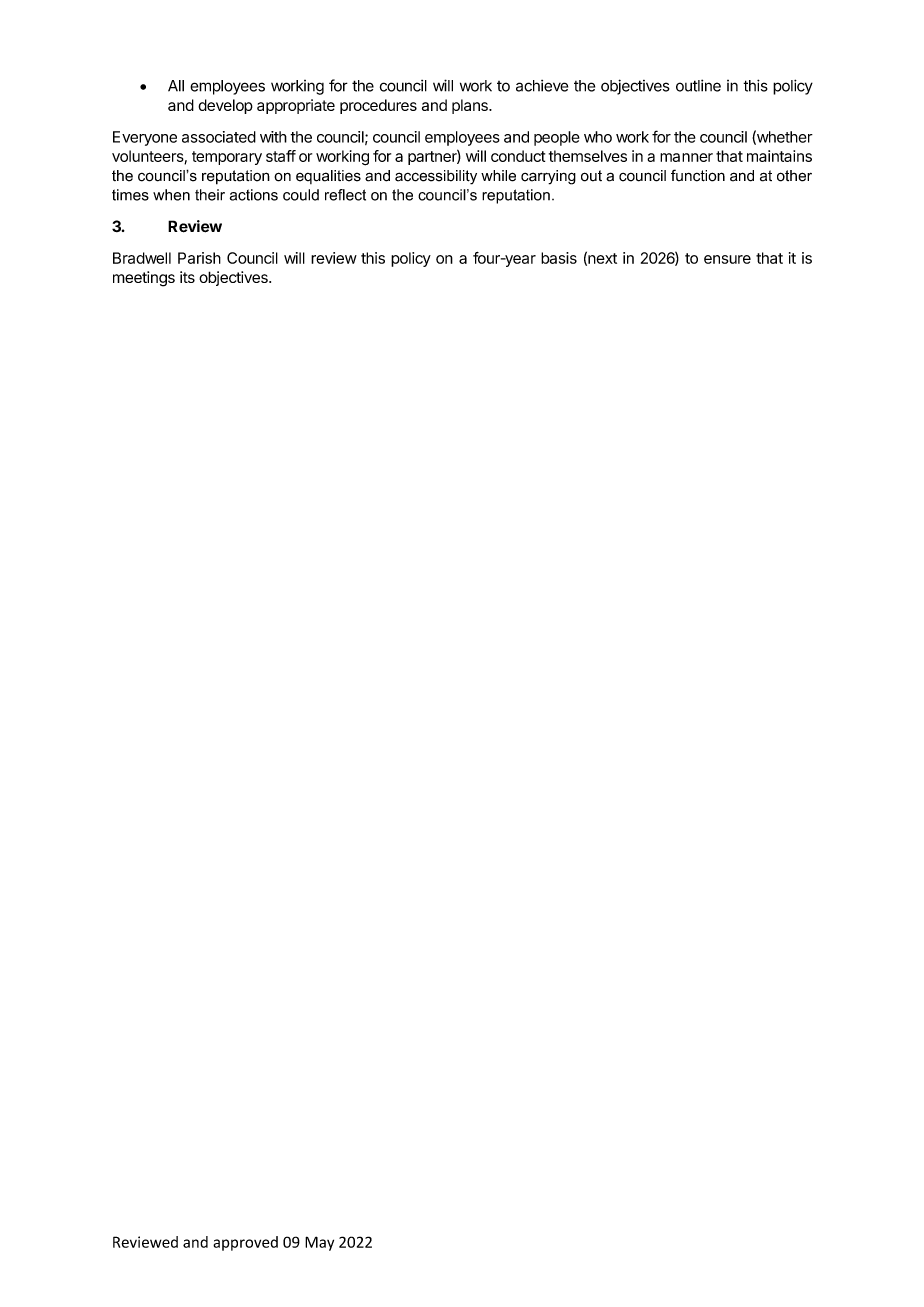 The image size is (924, 1307). Describe the element at coordinates (559, 258) in the screenshot. I see `basis` at that location.
